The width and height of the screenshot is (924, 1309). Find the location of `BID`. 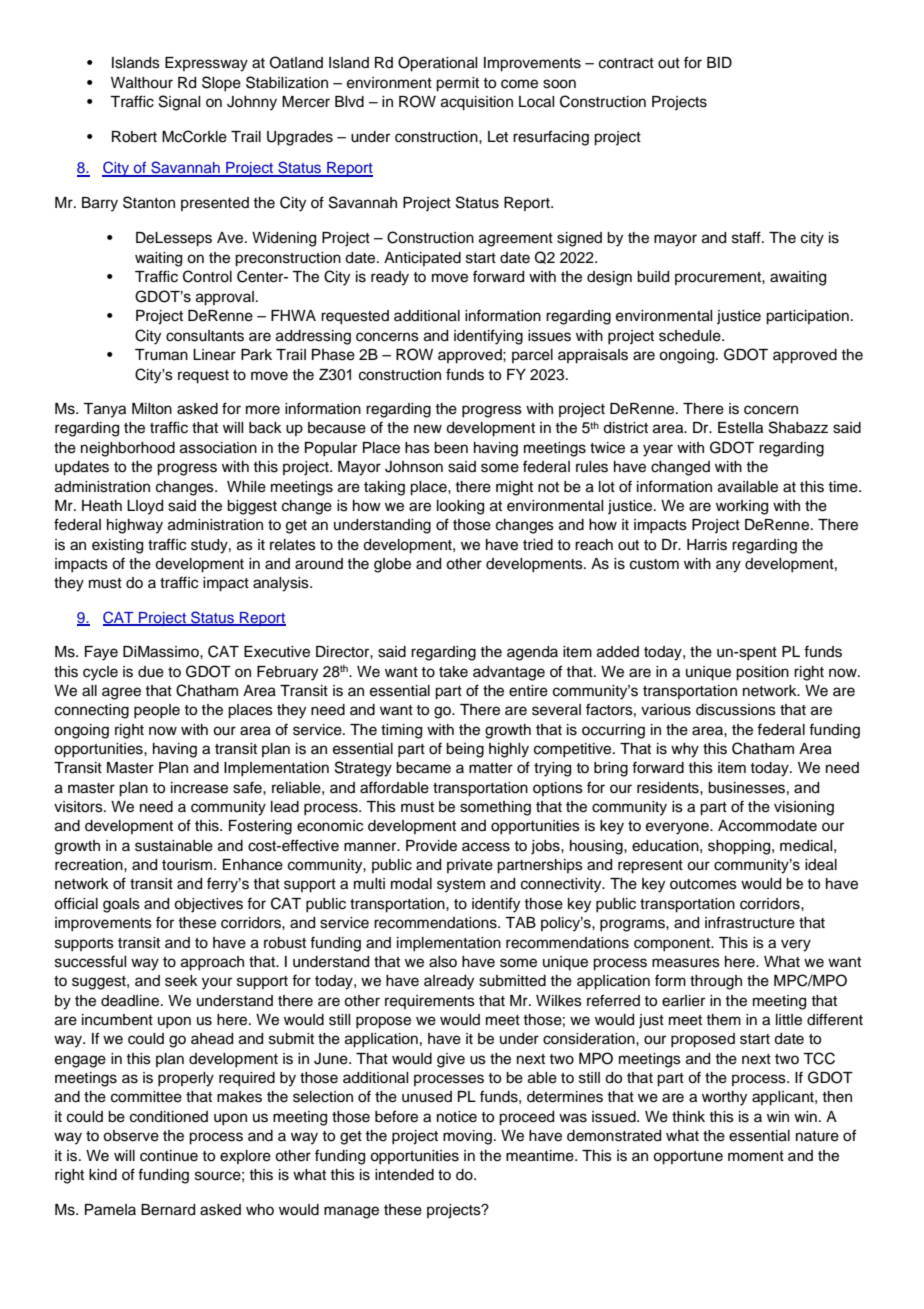

BID is located at coordinates (719, 62).
